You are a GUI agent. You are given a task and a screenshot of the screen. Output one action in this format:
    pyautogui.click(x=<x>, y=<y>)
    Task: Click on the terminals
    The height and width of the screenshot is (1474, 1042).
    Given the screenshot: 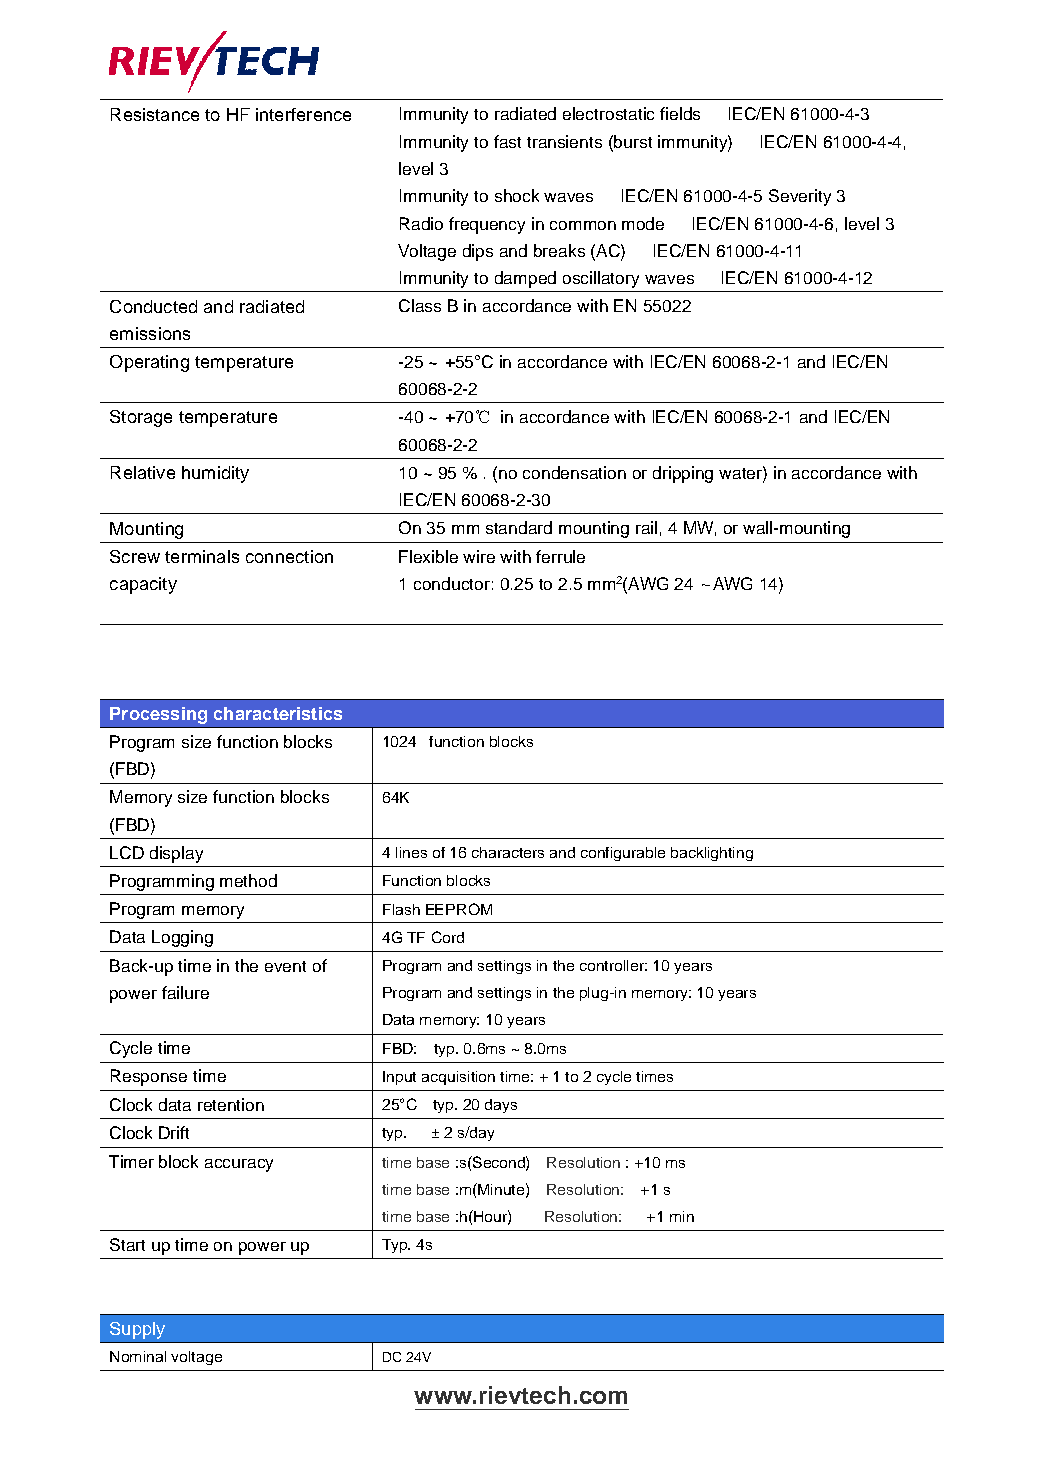 What is the action you would take?
    pyautogui.click(x=202, y=556)
